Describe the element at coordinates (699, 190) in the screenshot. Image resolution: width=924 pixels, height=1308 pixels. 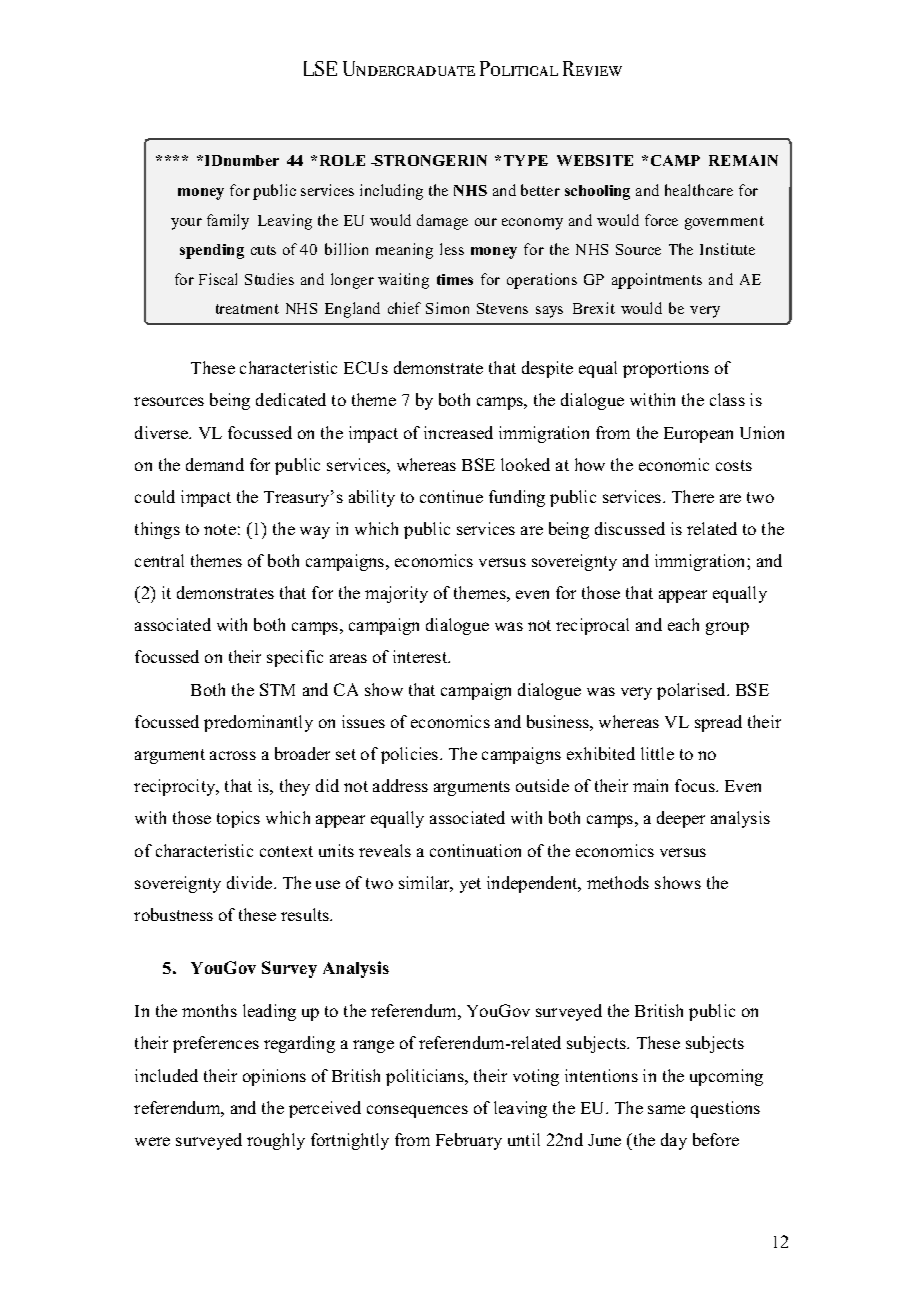
I see `healthcare` at that location.
